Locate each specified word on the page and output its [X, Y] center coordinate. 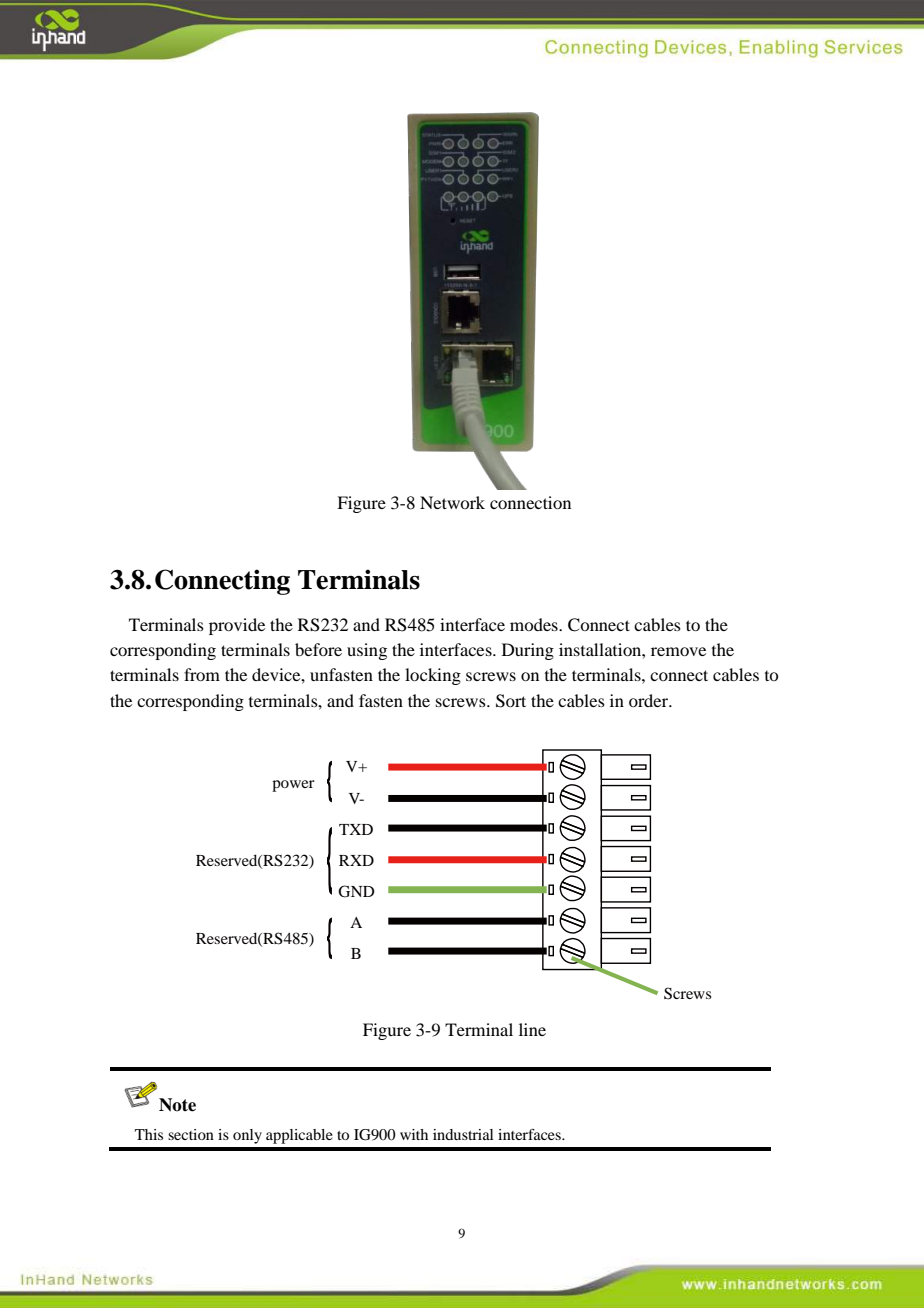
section [191, 1134]
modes [535, 624]
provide [237, 626]
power [293, 786]
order [650, 700]
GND [356, 891]
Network [452, 502]
